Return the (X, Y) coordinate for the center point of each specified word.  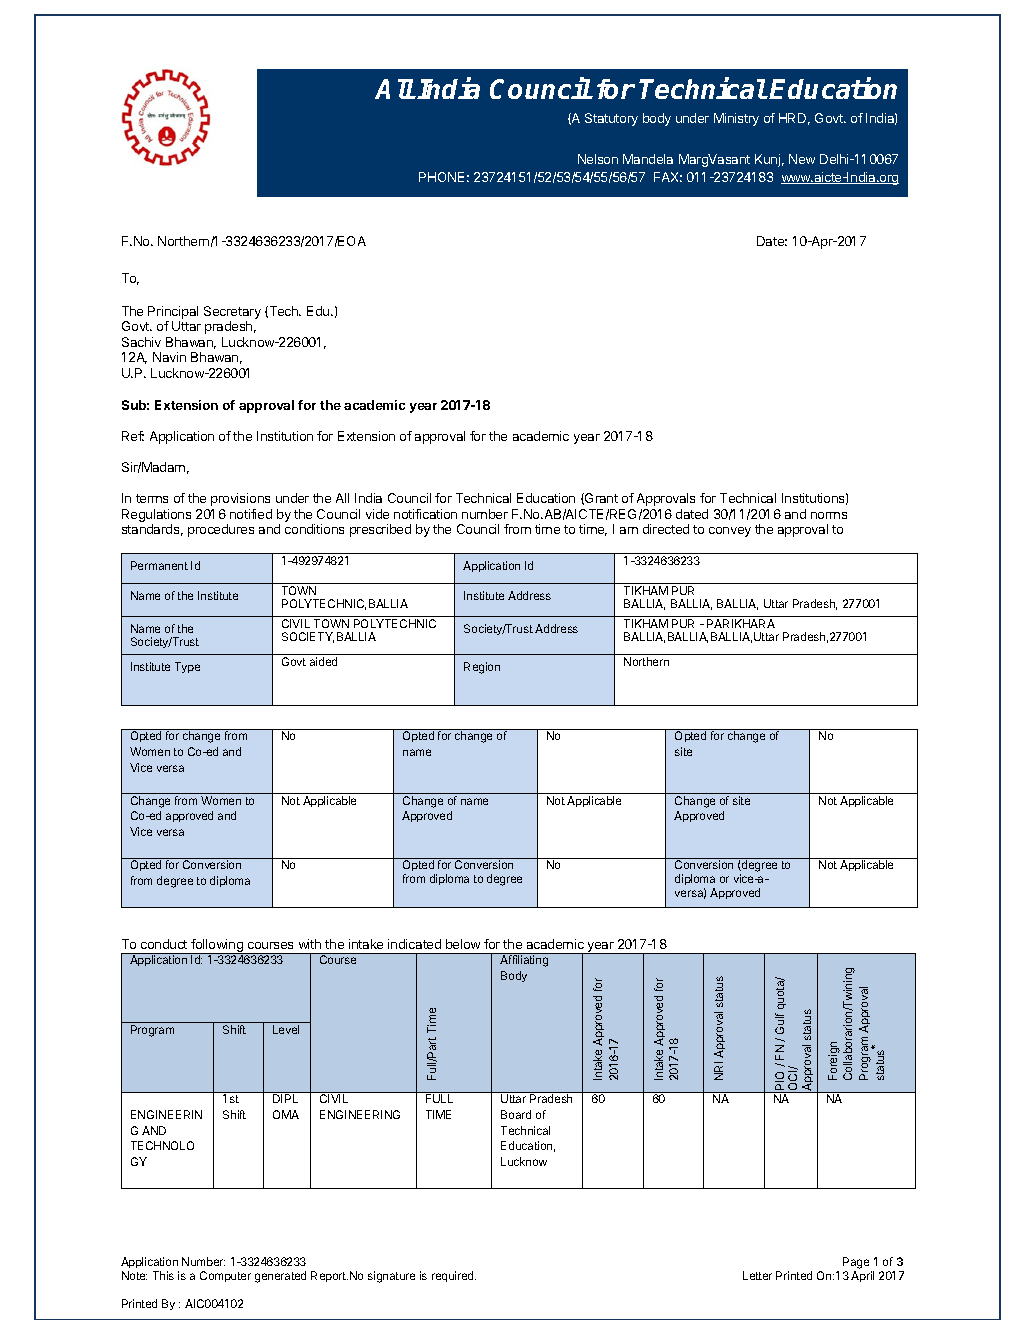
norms (829, 515)
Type (187, 667)
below (463, 944)
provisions (240, 499)
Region (482, 668)
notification (425, 514)
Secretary (232, 314)
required (454, 1276)
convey (730, 532)
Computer (225, 1276)
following (217, 946)
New (802, 159)
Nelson (598, 159)
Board (516, 1114)
